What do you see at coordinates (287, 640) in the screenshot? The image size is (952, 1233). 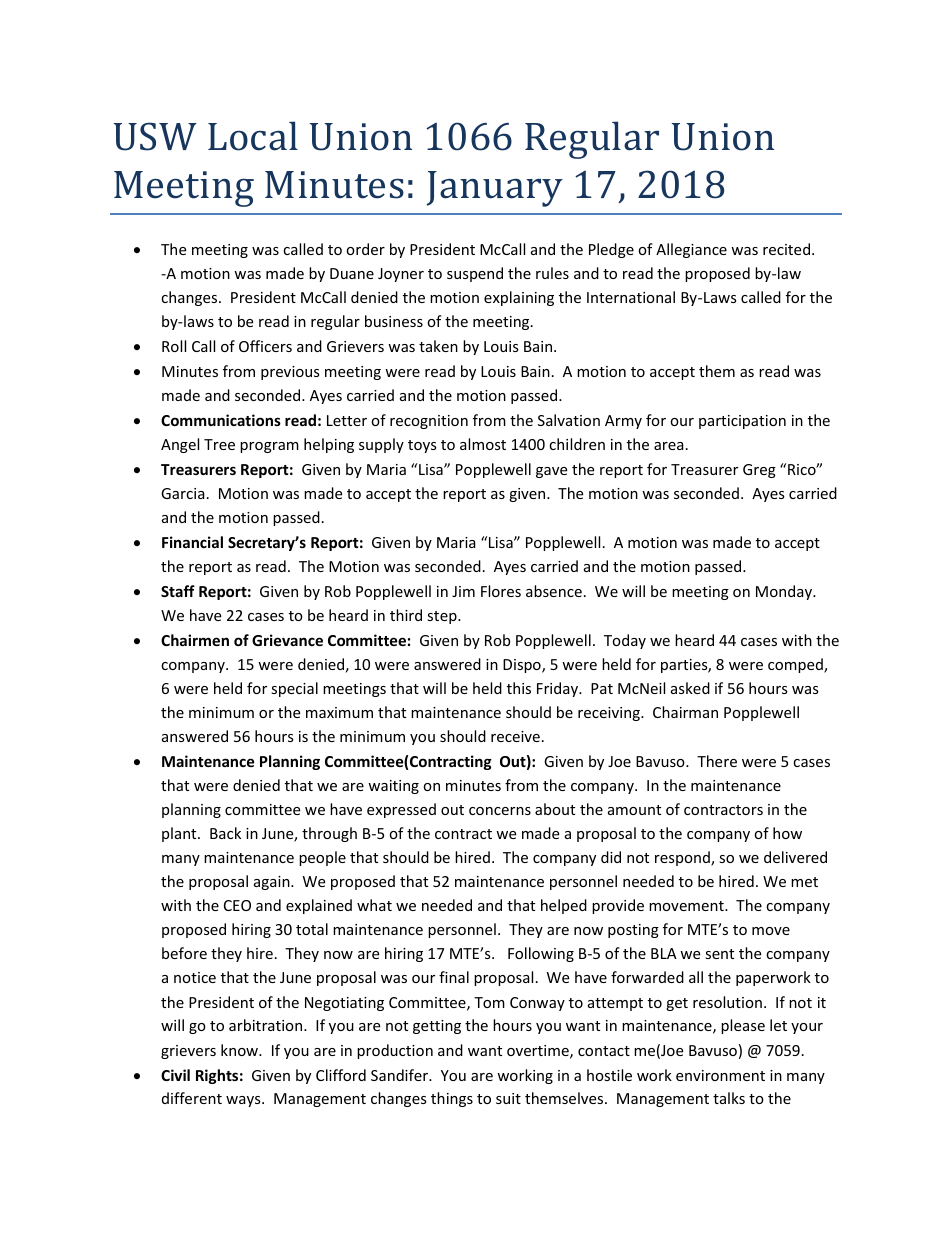 I see `Grievance` at bounding box center [287, 640].
